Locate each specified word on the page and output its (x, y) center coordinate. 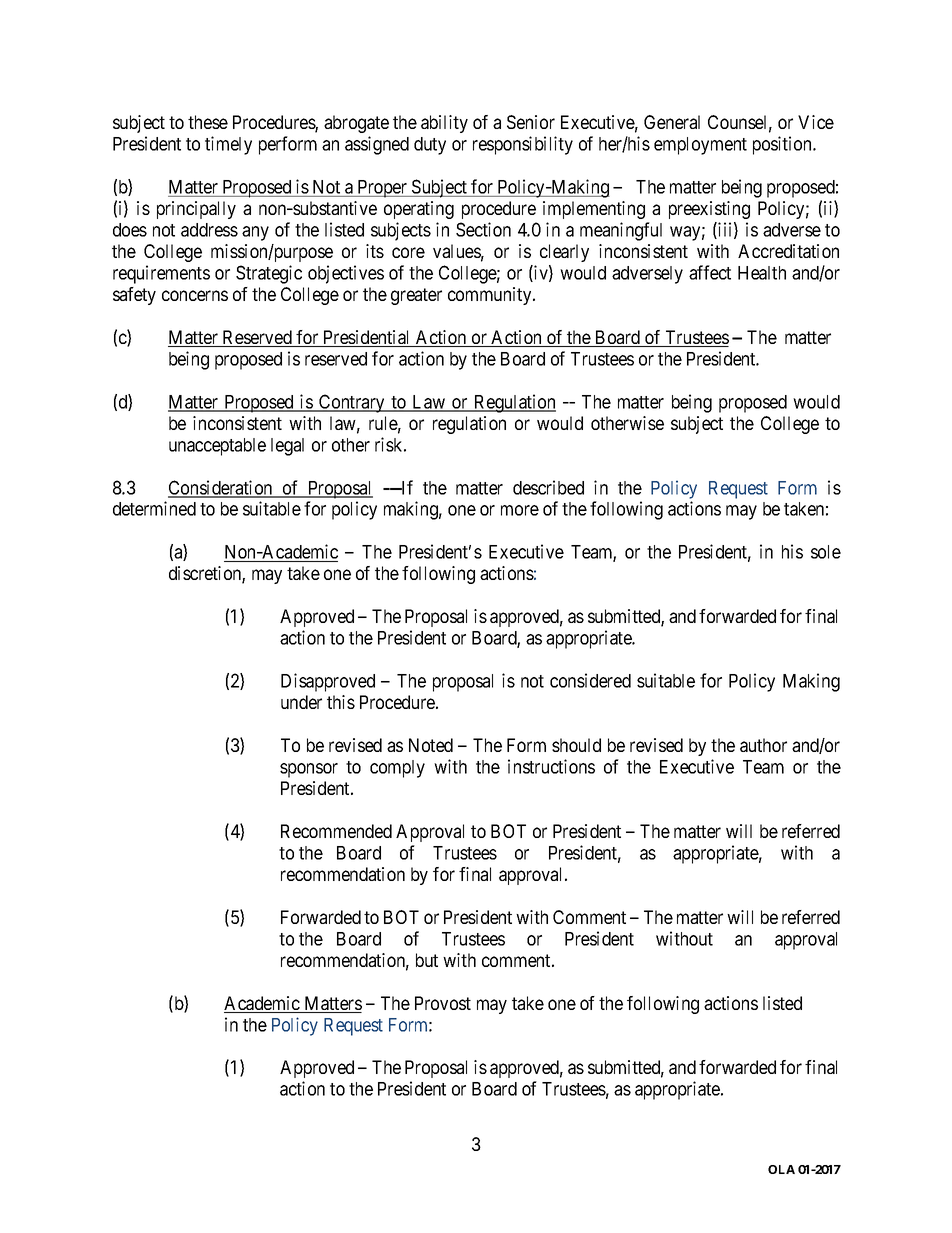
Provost (443, 1003)
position (783, 145)
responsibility (523, 145)
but (427, 960)
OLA (781, 1169)
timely (228, 145)
